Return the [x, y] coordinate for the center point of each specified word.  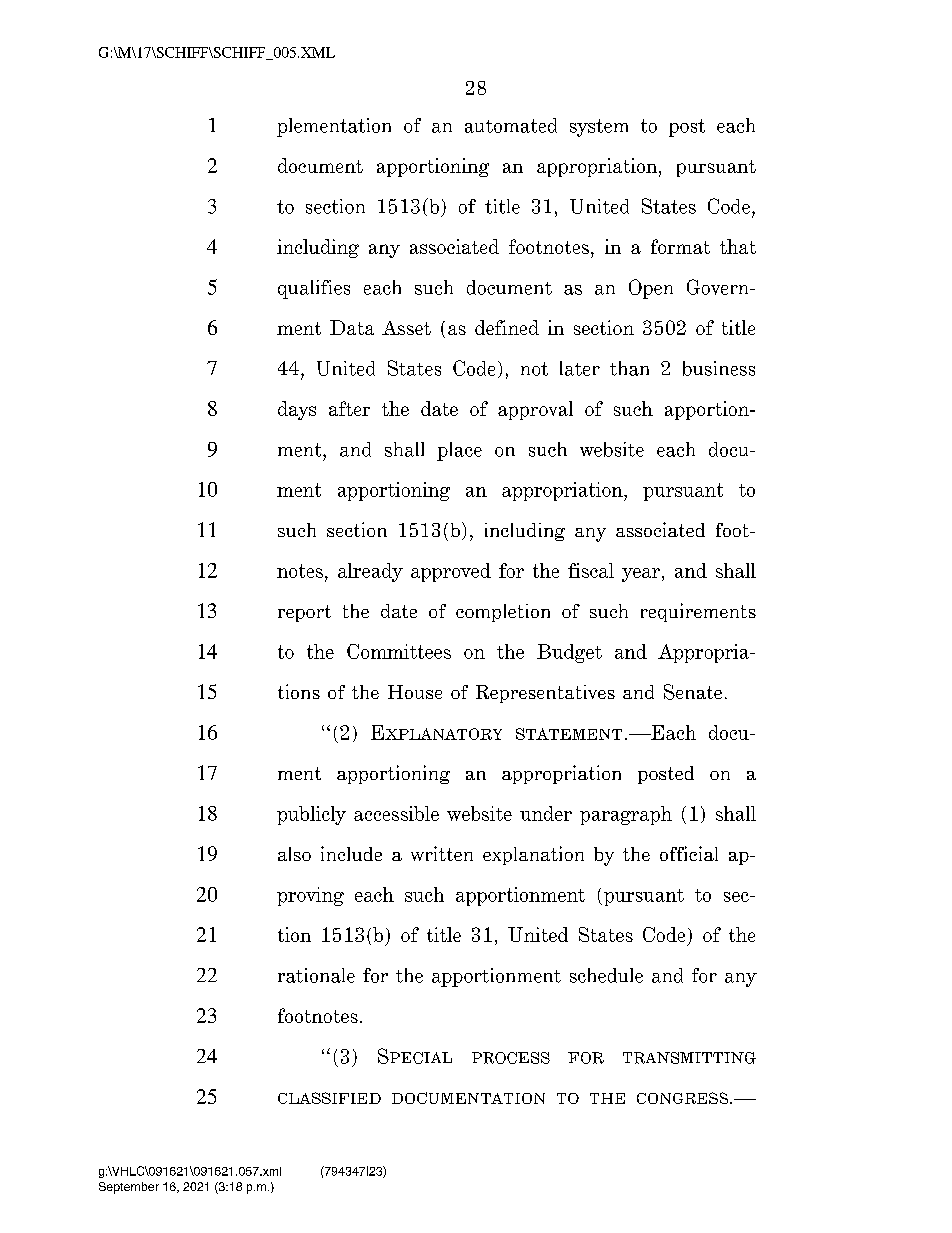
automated [511, 125]
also [294, 854]
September [129, 1188]
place [459, 451]
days [297, 410]
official [689, 853]
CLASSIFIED [329, 1098]
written [442, 853]
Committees [399, 651]
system [599, 128]
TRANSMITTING [689, 1058]
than [629, 368]
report [304, 613]
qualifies [314, 289]
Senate [693, 692]
